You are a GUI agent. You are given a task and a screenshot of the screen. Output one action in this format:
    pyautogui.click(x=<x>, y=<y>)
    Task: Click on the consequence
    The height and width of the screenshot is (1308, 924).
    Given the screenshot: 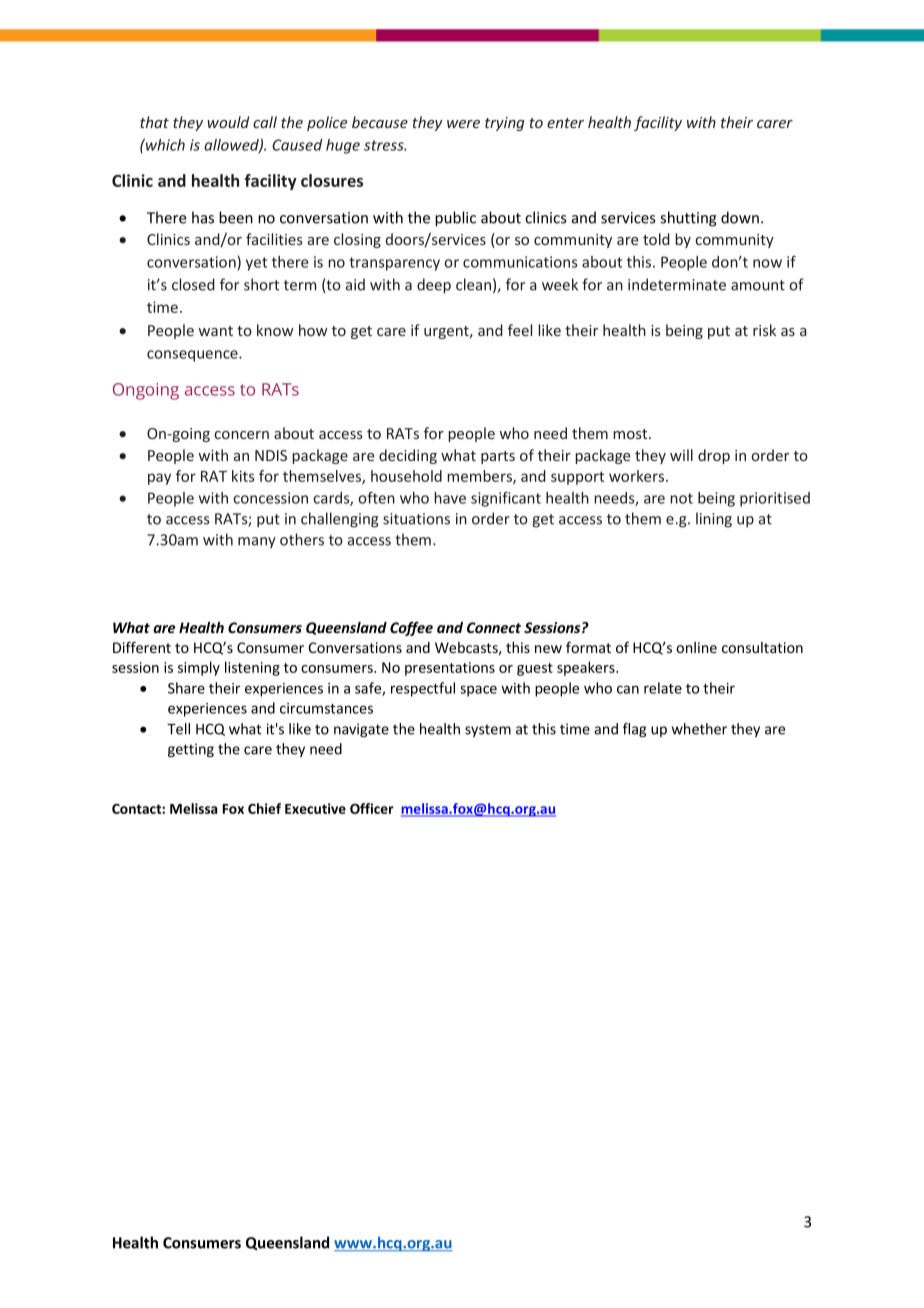 What is the action you would take?
    pyautogui.click(x=193, y=356)
